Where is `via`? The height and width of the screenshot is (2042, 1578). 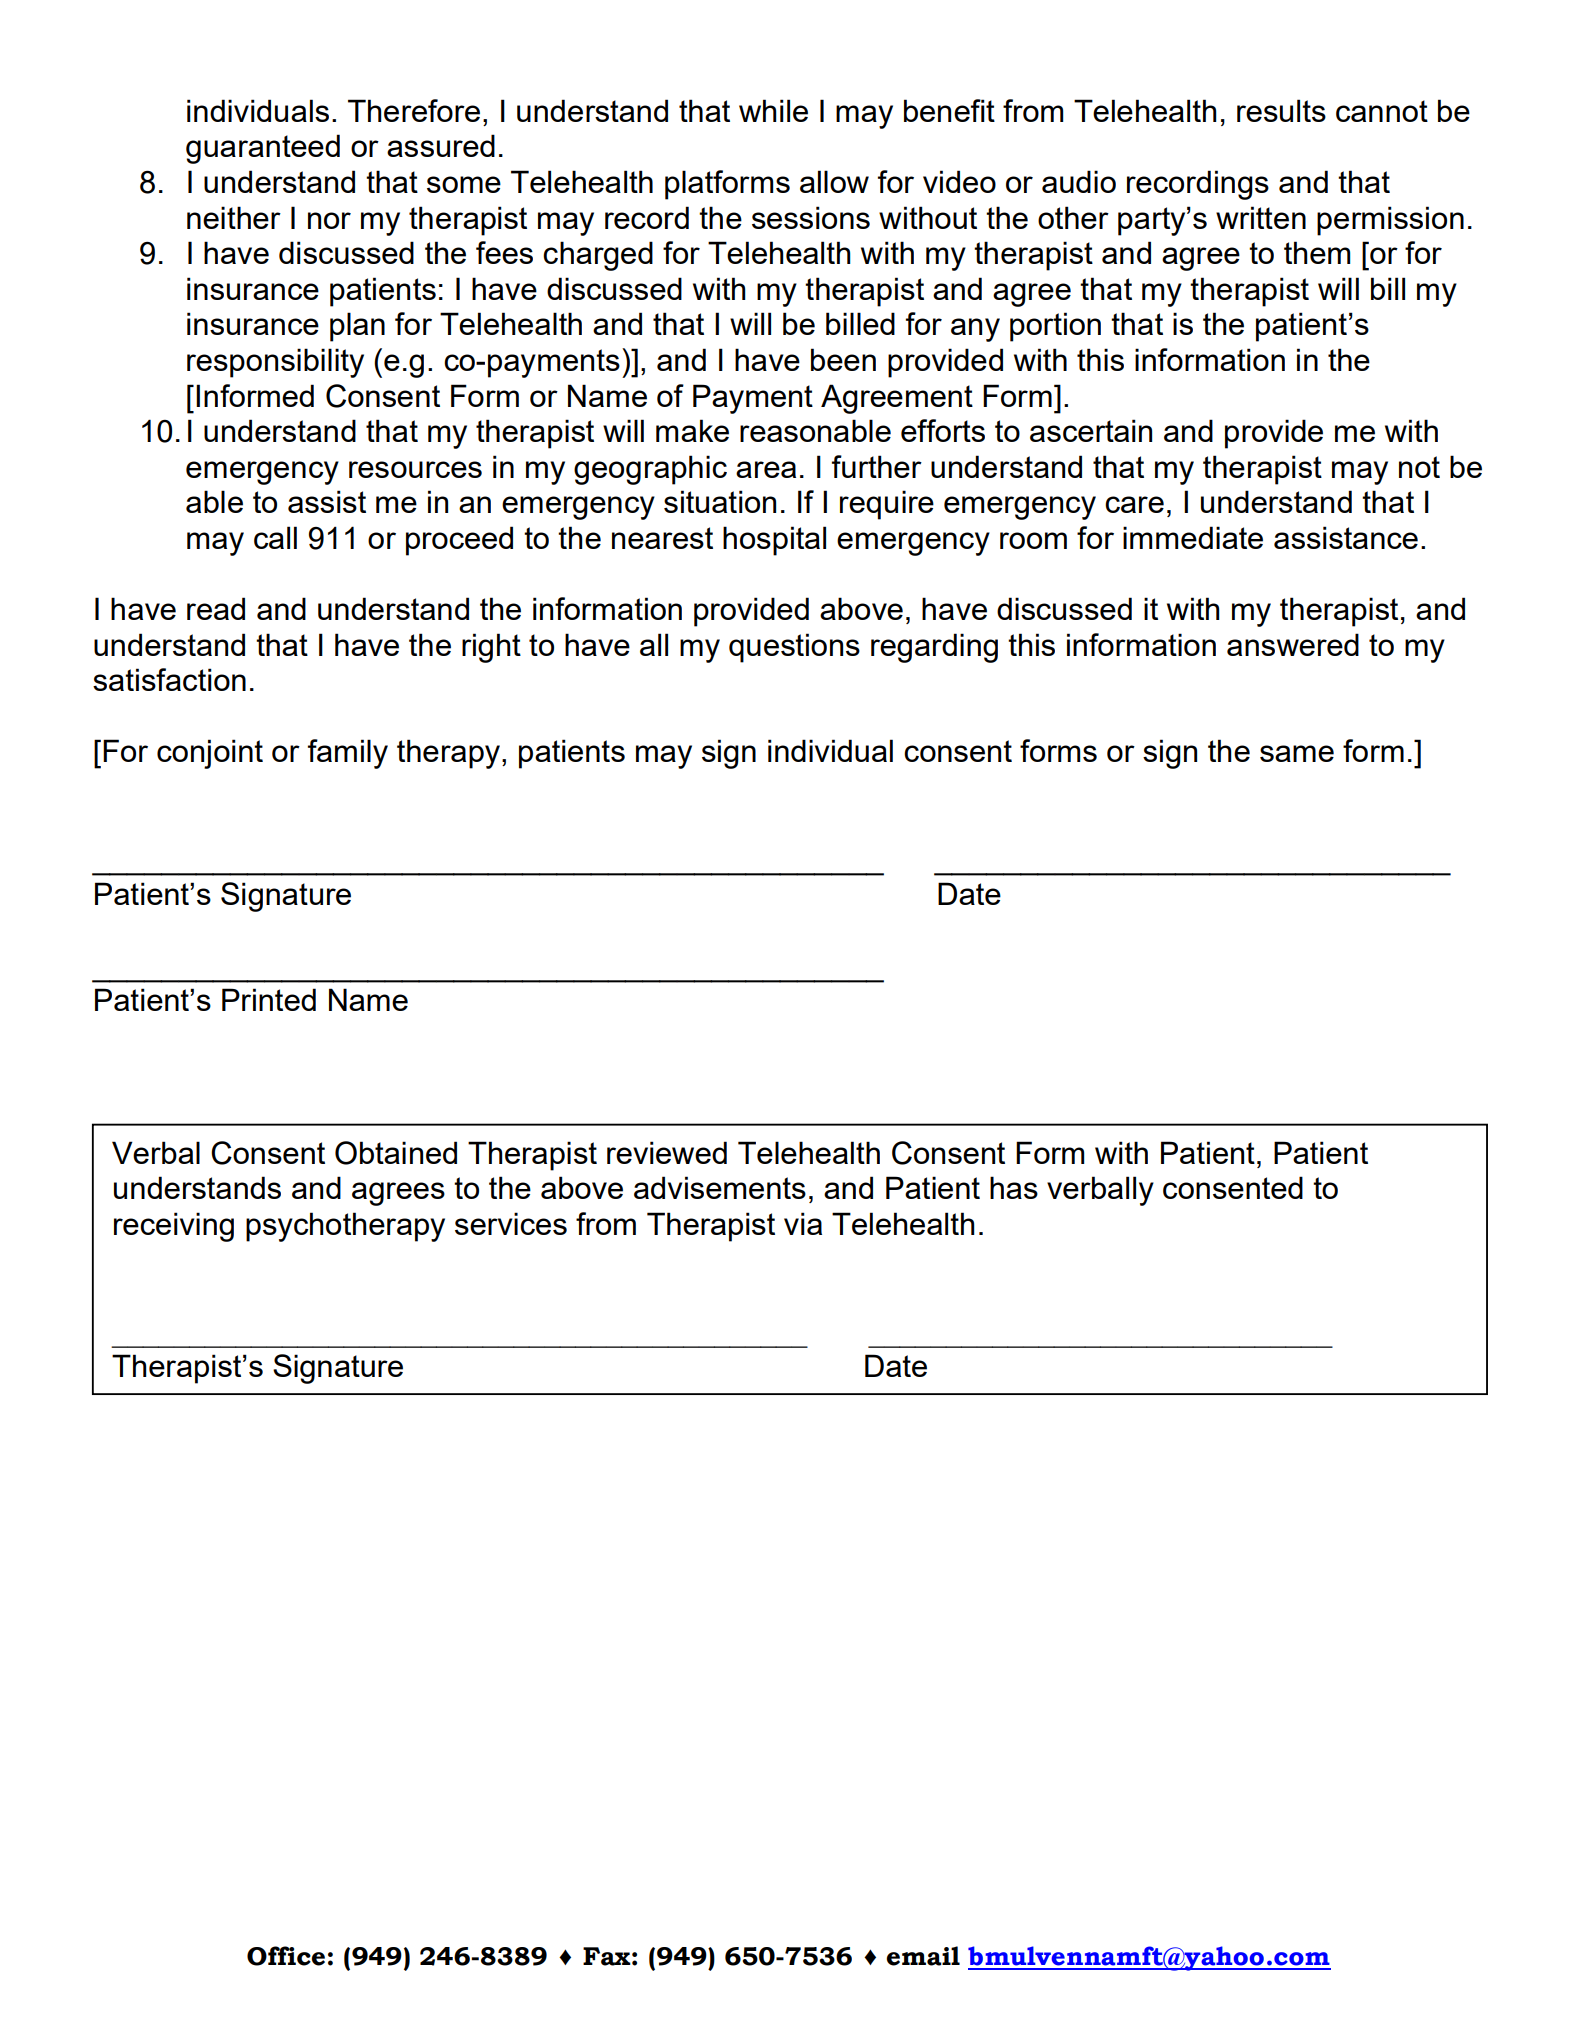
via is located at coordinates (803, 1223).
